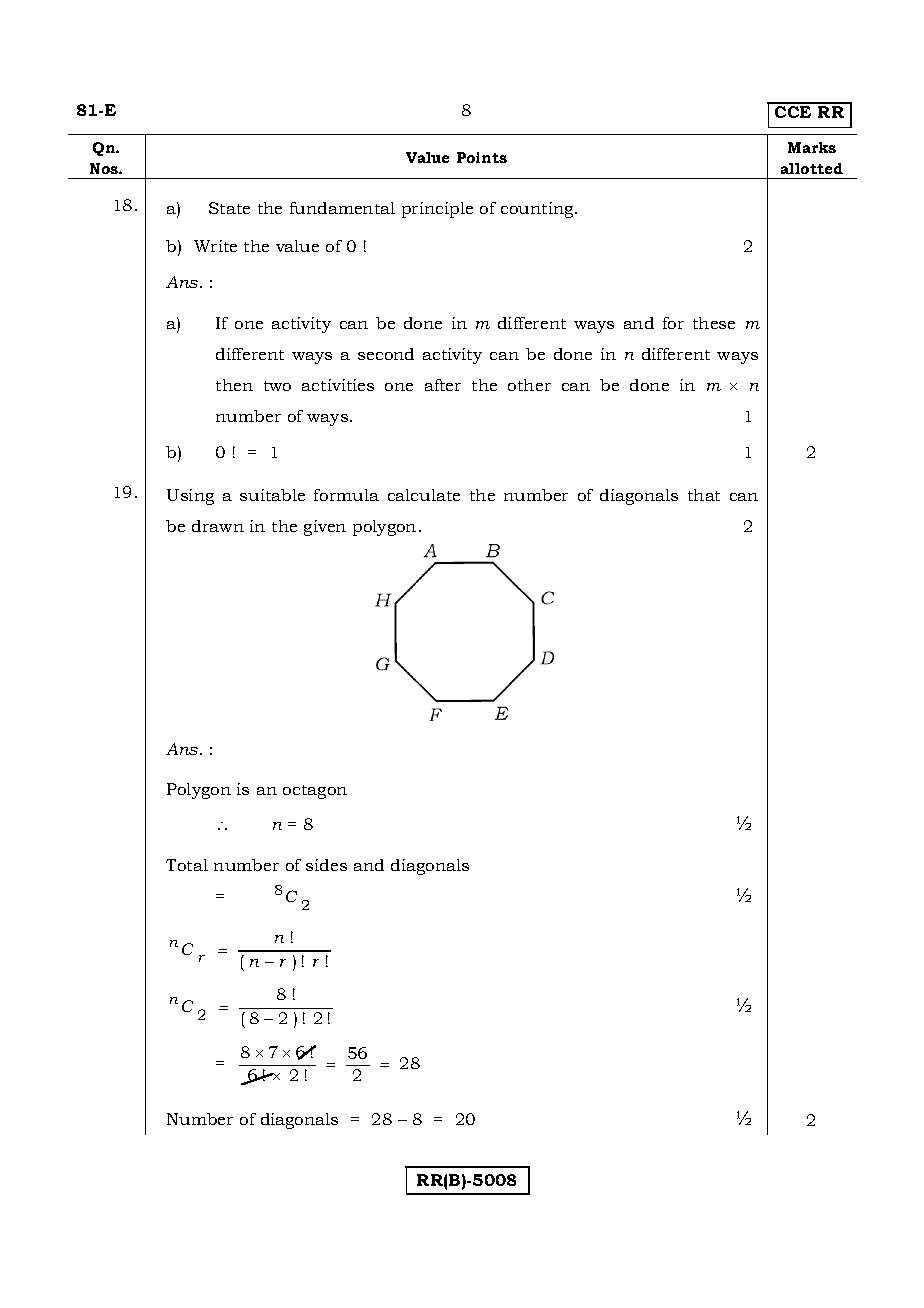  I want to click on sides, so click(326, 865).
